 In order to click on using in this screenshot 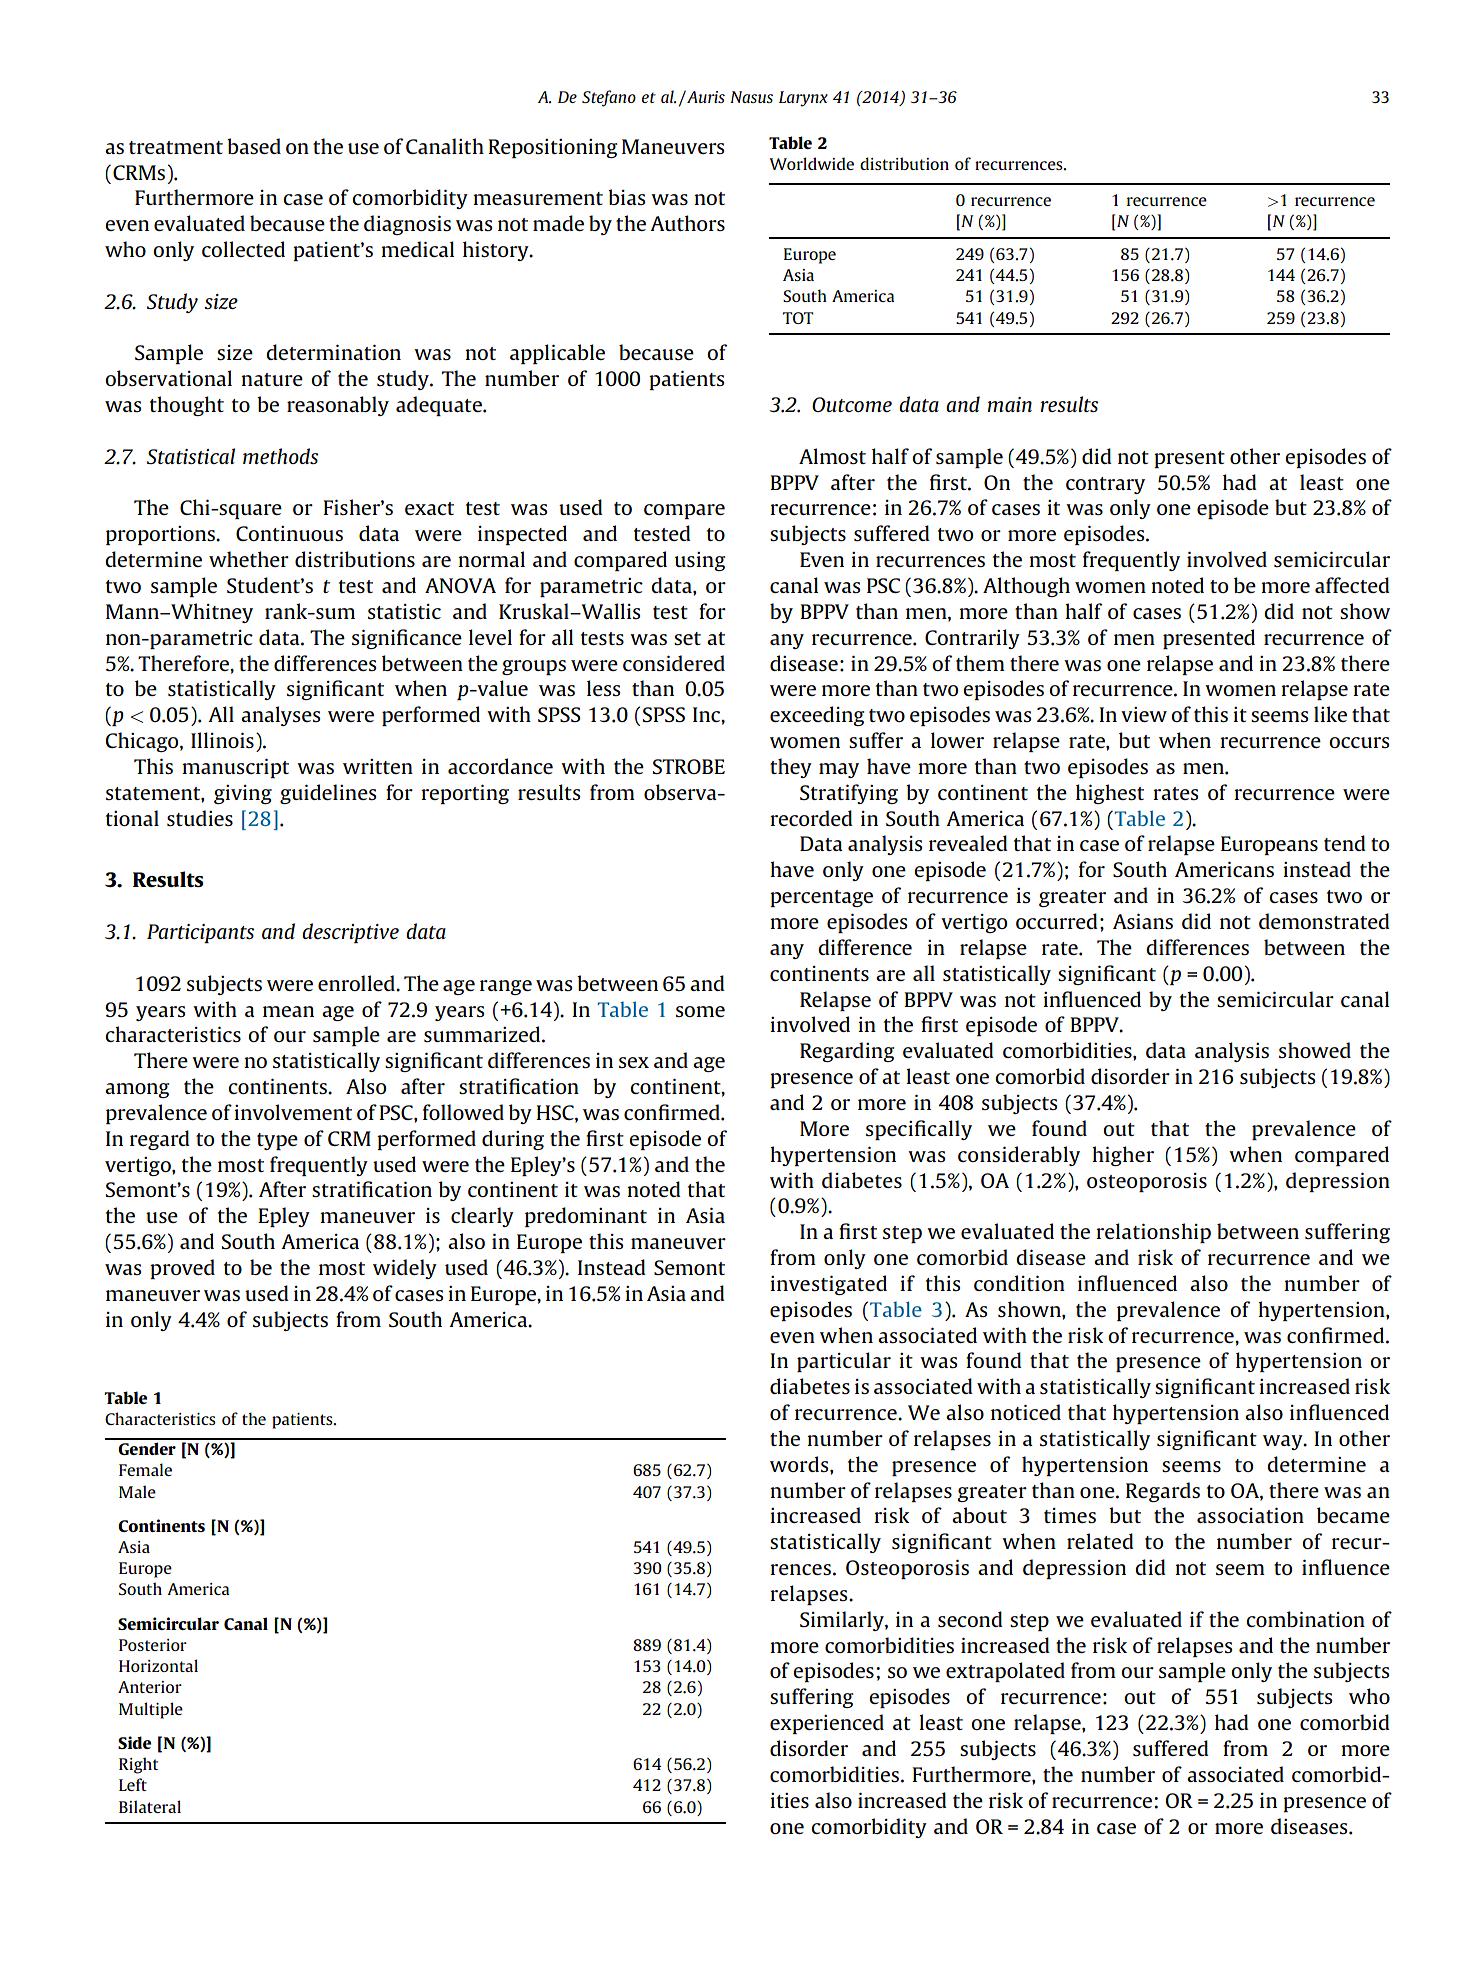, I will do `click(700, 561)`.
